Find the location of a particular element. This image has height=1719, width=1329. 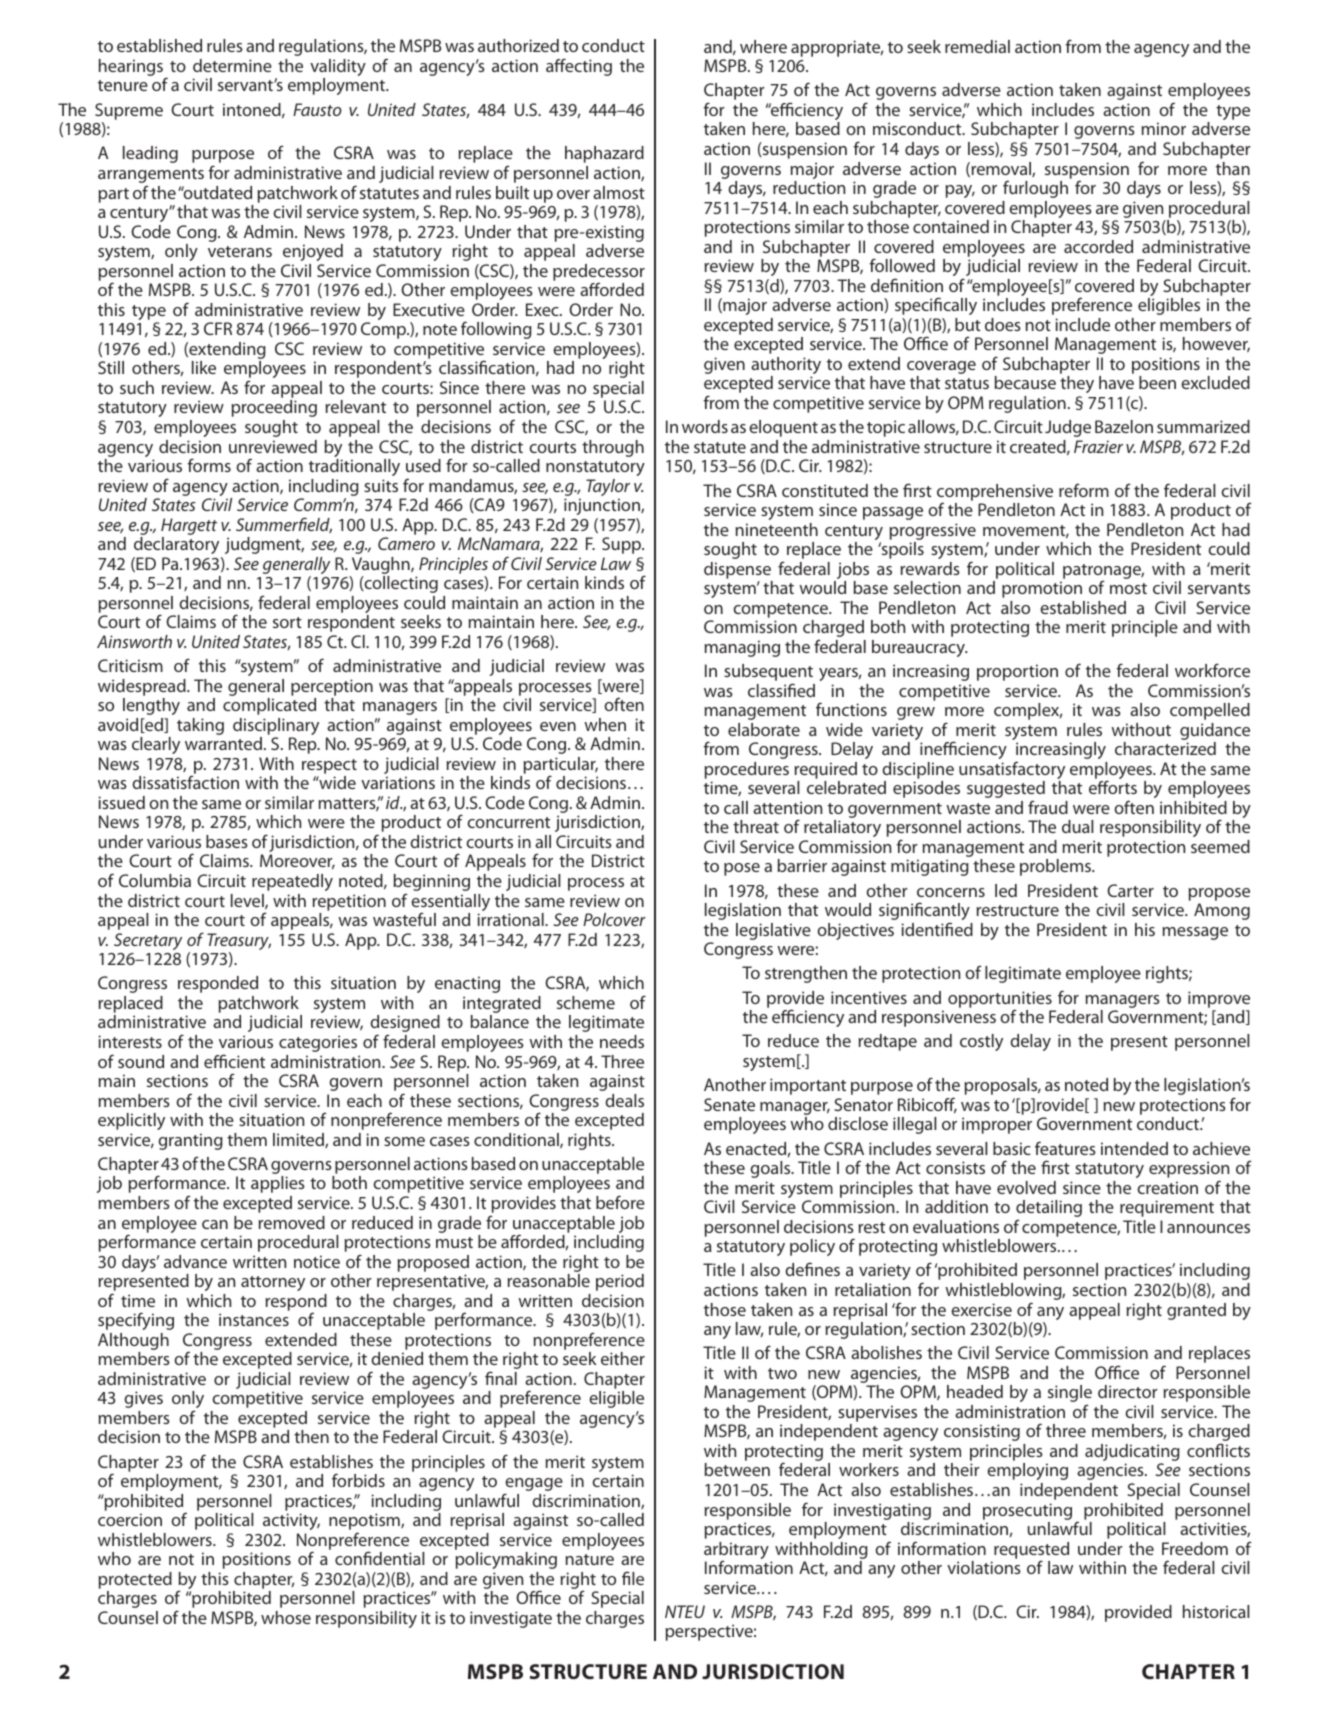

deals is located at coordinates (624, 1100).
